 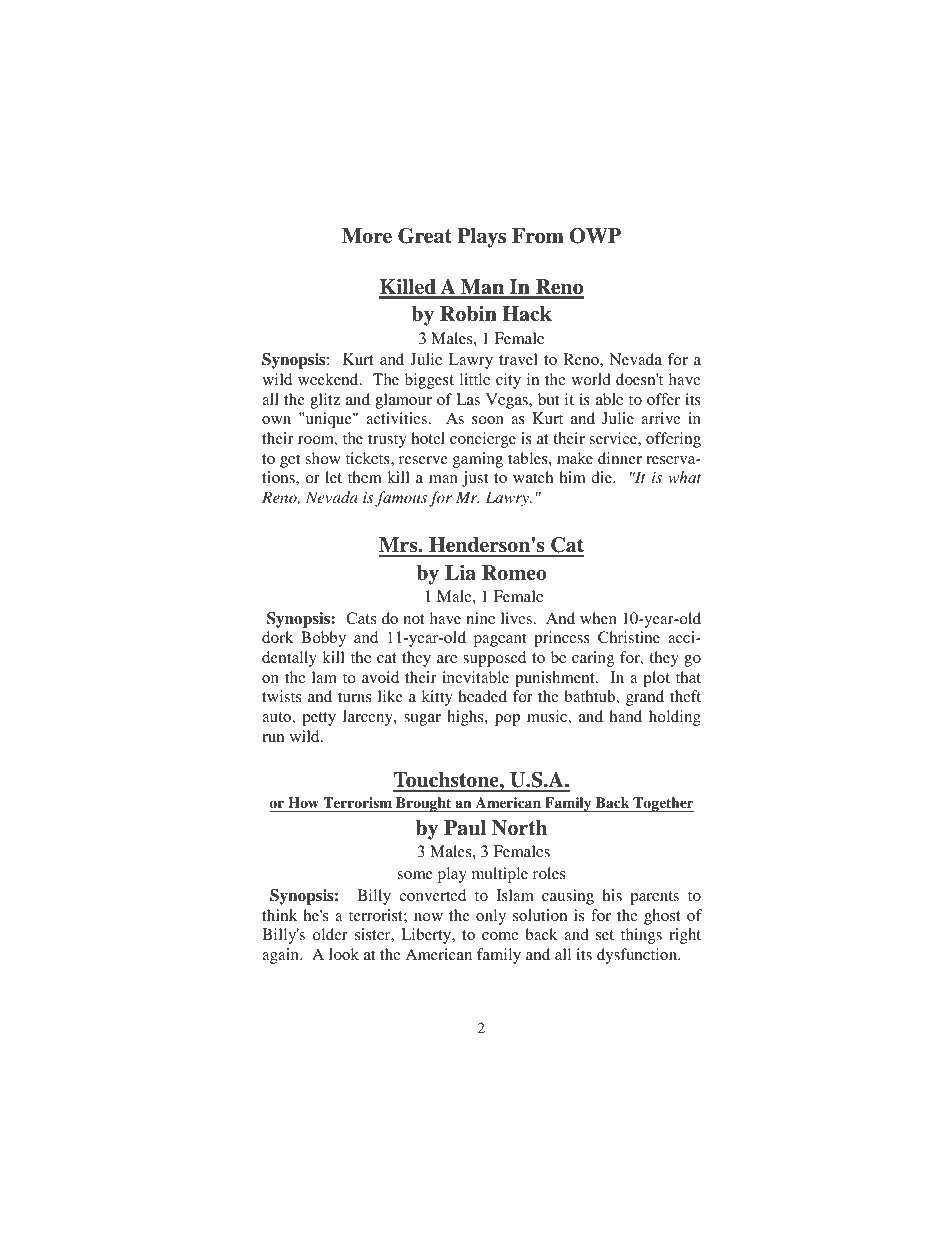 I want to click on plot, so click(x=656, y=679).
